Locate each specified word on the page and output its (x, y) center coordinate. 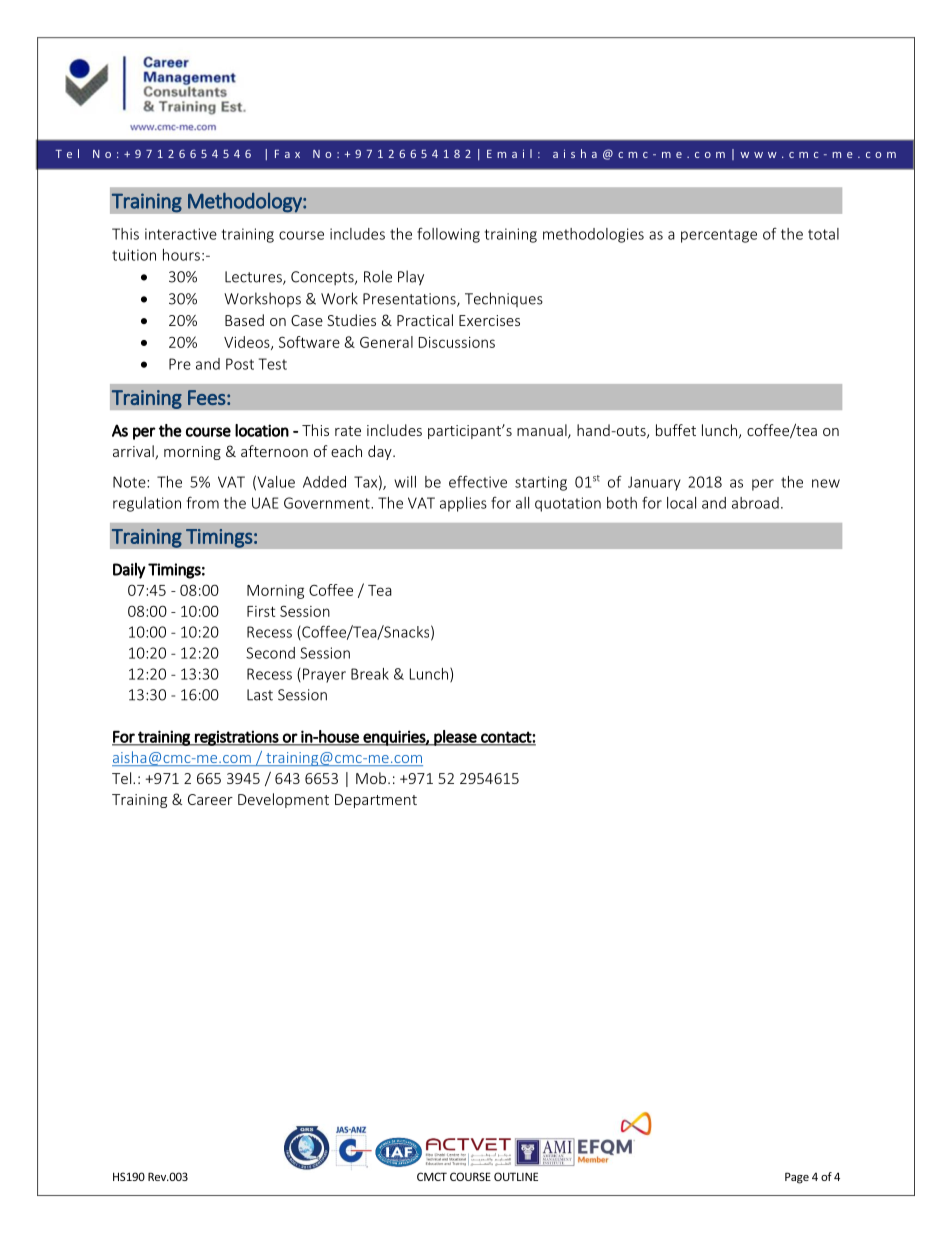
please (455, 738)
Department (376, 801)
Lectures (254, 278)
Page (797, 1178)
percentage (719, 236)
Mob (371, 778)
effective (478, 481)
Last (260, 695)
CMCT (432, 1176)
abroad (755, 503)
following (448, 235)
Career (210, 799)
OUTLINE (516, 1176)
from (203, 502)
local (681, 503)
